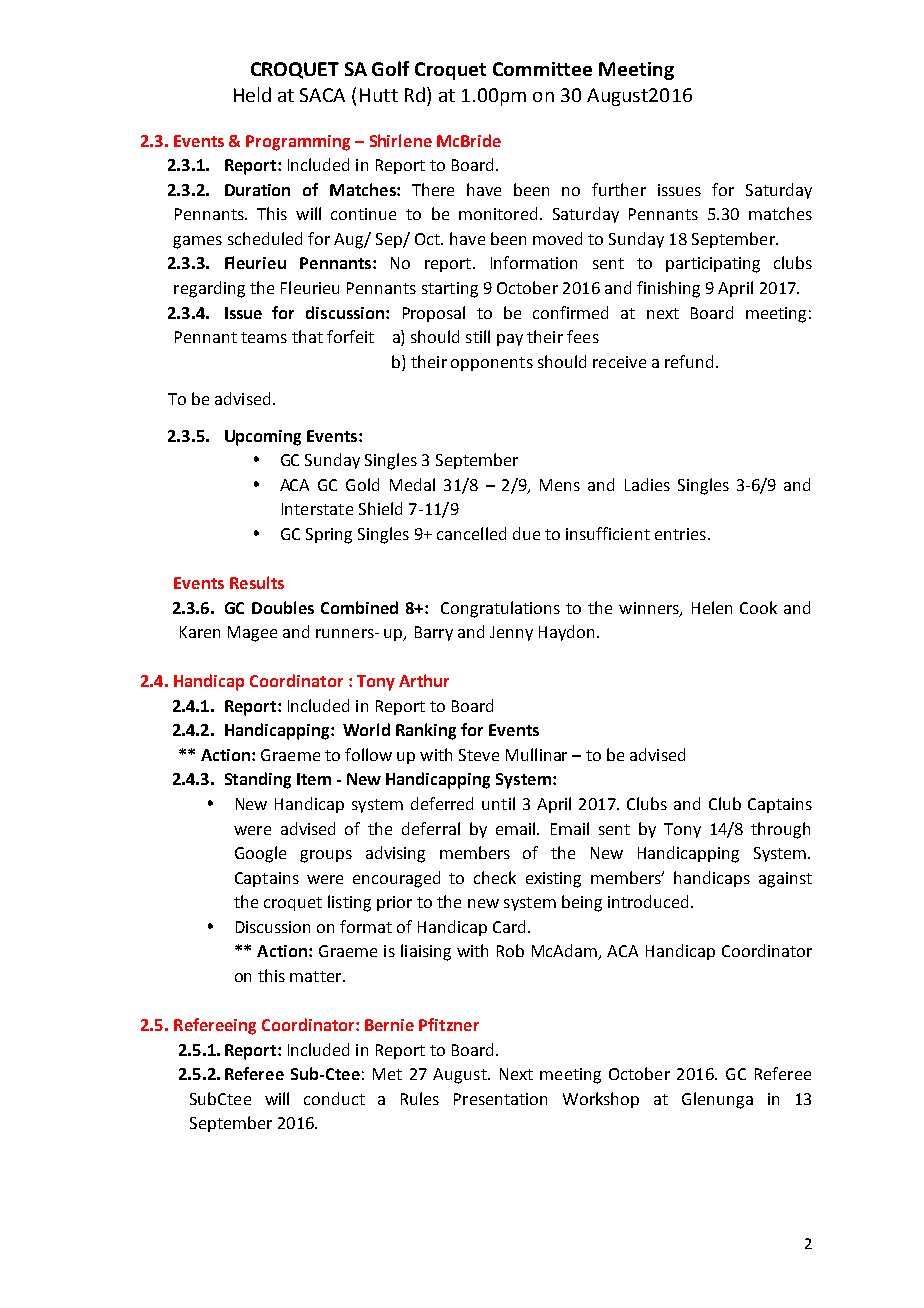 The height and width of the document is (1308, 924). I want to click on Results, so click(257, 582).
